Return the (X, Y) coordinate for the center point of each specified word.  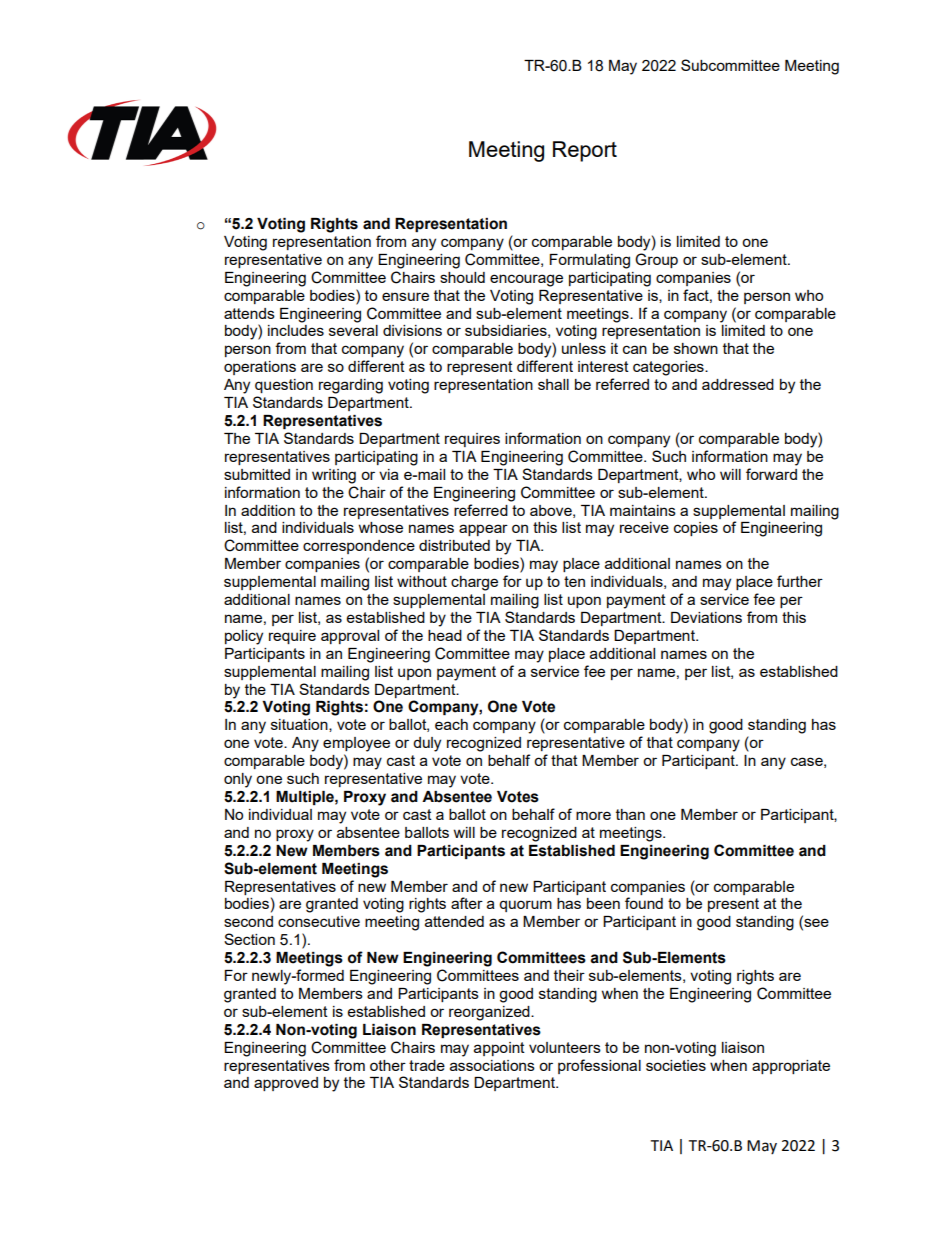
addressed (738, 384)
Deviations (706, 617)
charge (474, 583)
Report (585, 151)
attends (249, 313)
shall (553, 384)
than (630, 814)
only (238, 780)
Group (656, 260)
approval (350, 637)
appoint (499, 1049)
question (284, 386)
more (593, 815)
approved (286, 1084)
